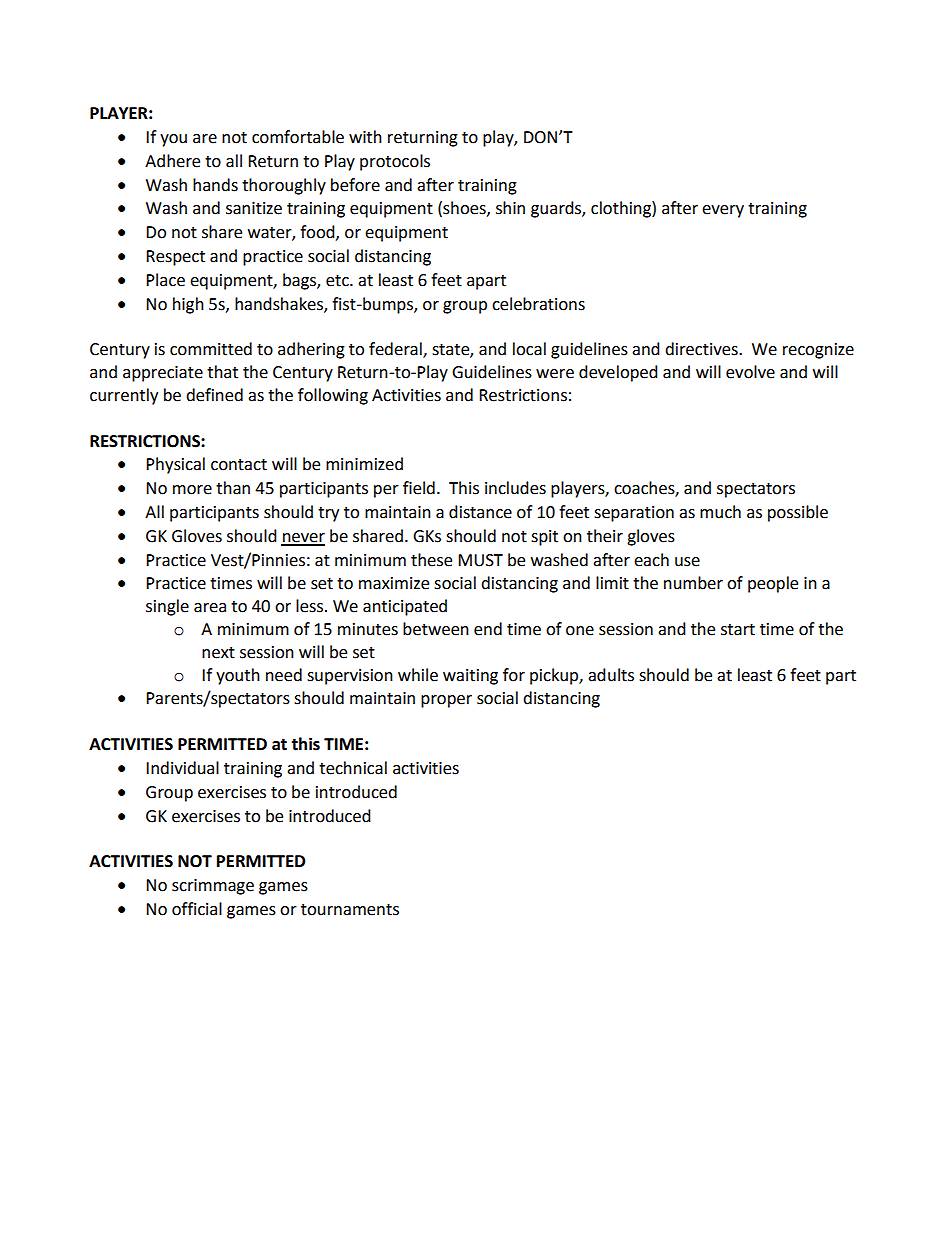  What do you see at coordinates (611, 675) in the image?
I see `adults` at bounding box center [611, 675].
